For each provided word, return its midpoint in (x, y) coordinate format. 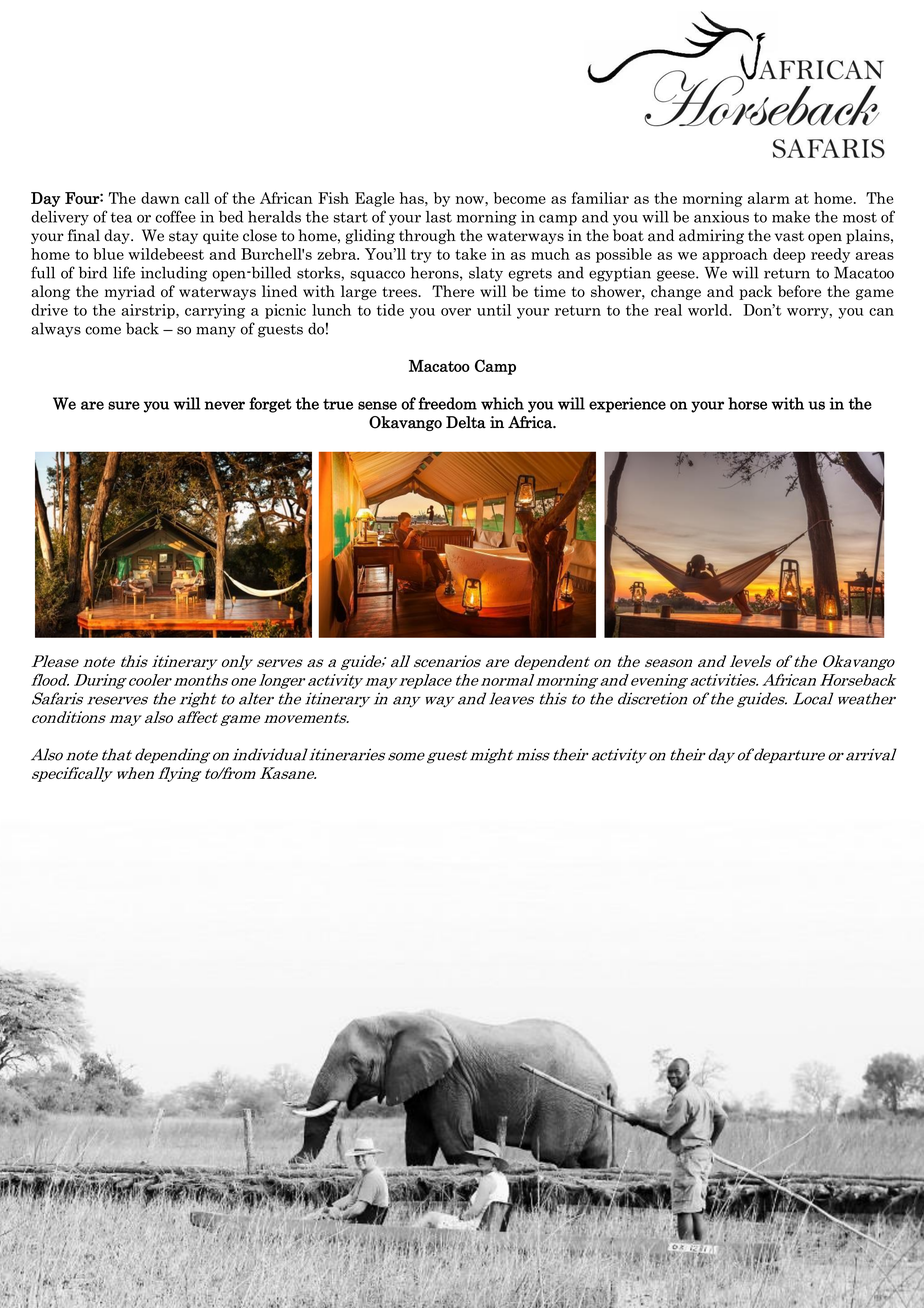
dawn (160, 198)
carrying (215, 311)
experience (627, 405)
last (439, 217)
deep (789, 255)
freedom (447, 403)
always (56, 330)
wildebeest (166, 254)
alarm (769, 198)
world (709, 310)
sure (124, 405)
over (456, 312)
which (502, 403)
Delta (466, 422)
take (470, 254)
